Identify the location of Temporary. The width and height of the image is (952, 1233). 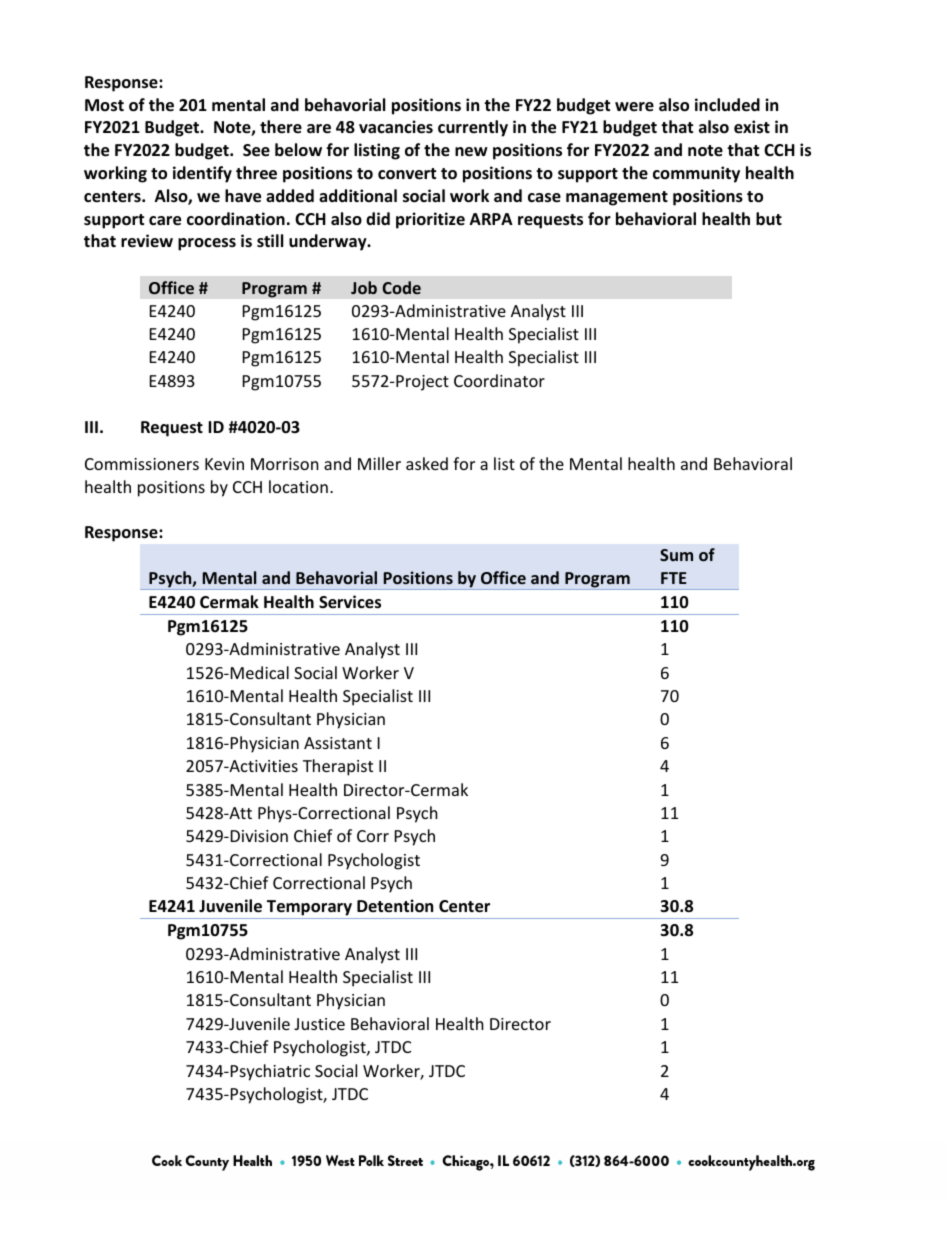
(309, 909).
